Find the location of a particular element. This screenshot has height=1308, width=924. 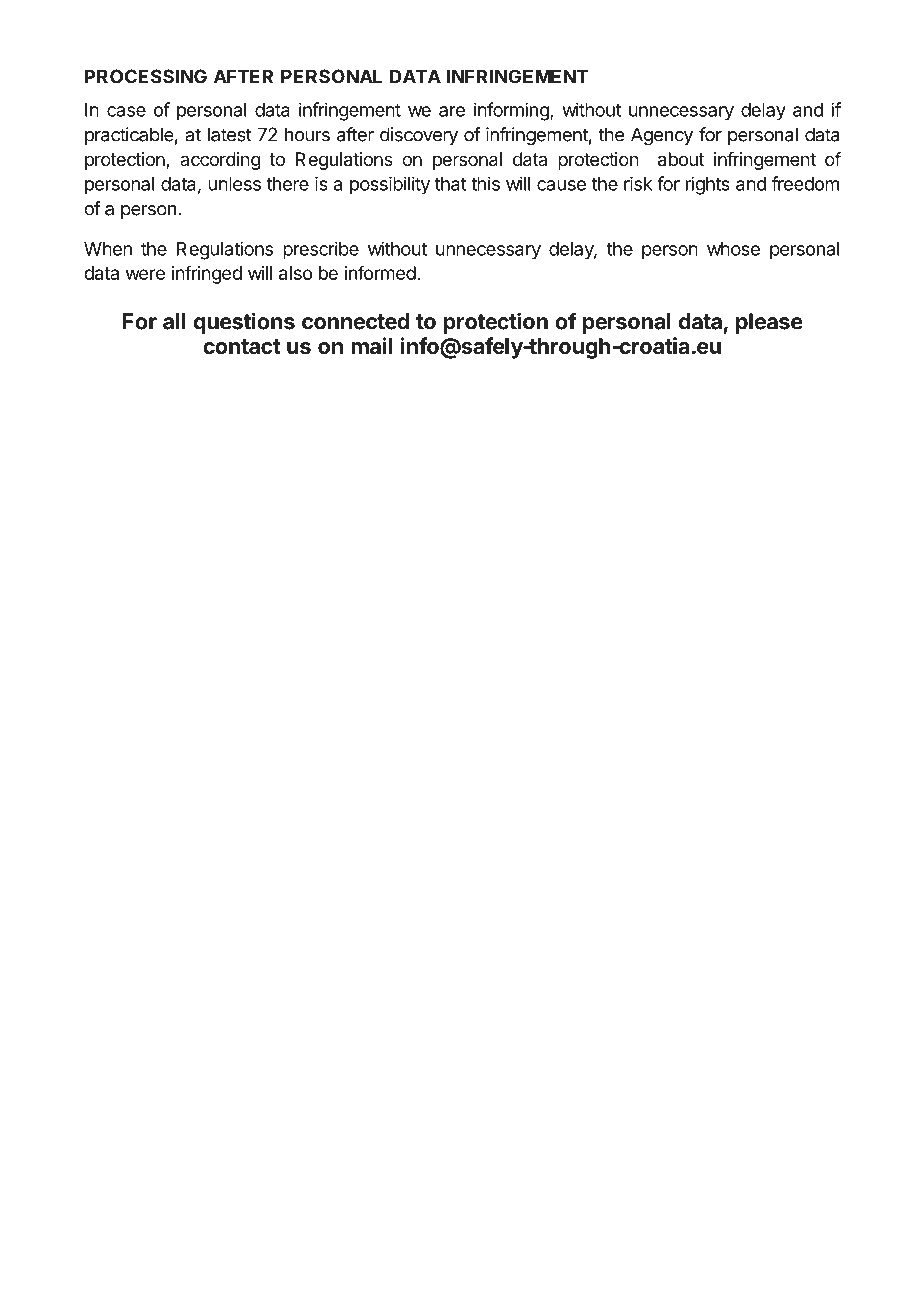

contact is located at coordinates (242, 347).
